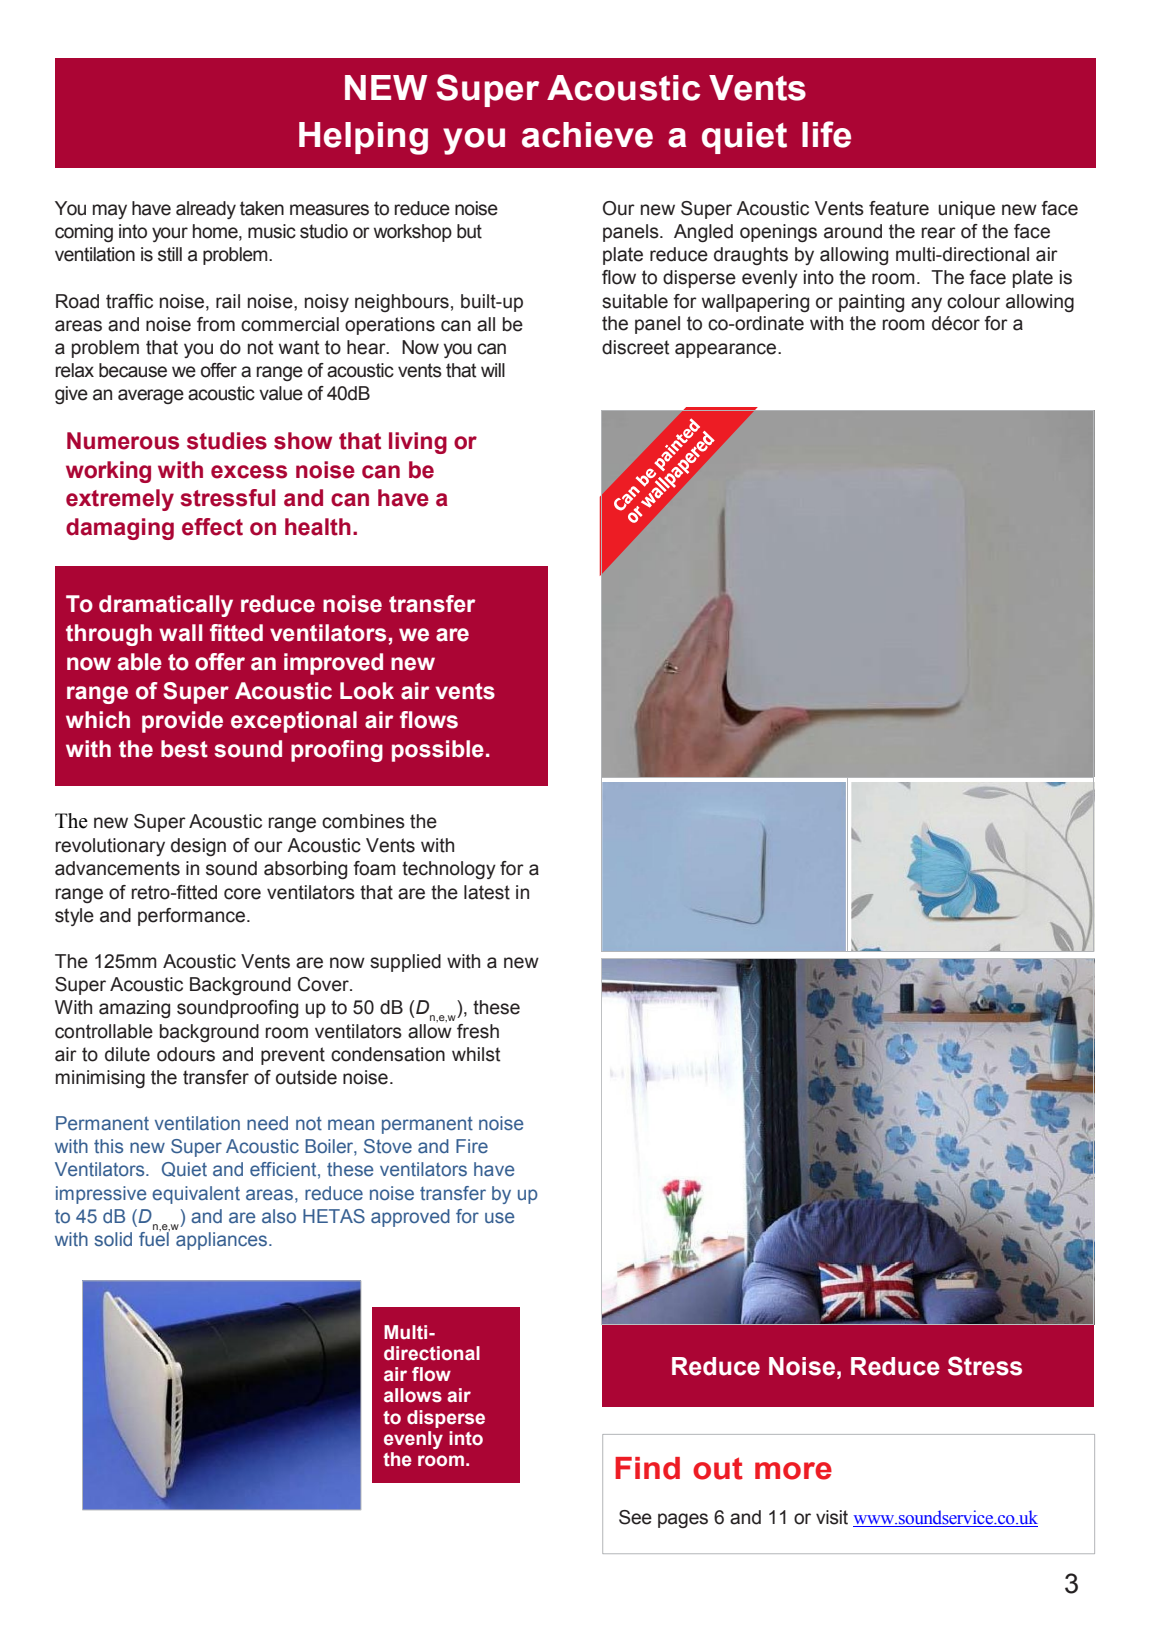 The height and width of the screenshot is (1627, 1150). Describe the element at coordinates (493, 370) in the screenshot. I see `will` at that location.
